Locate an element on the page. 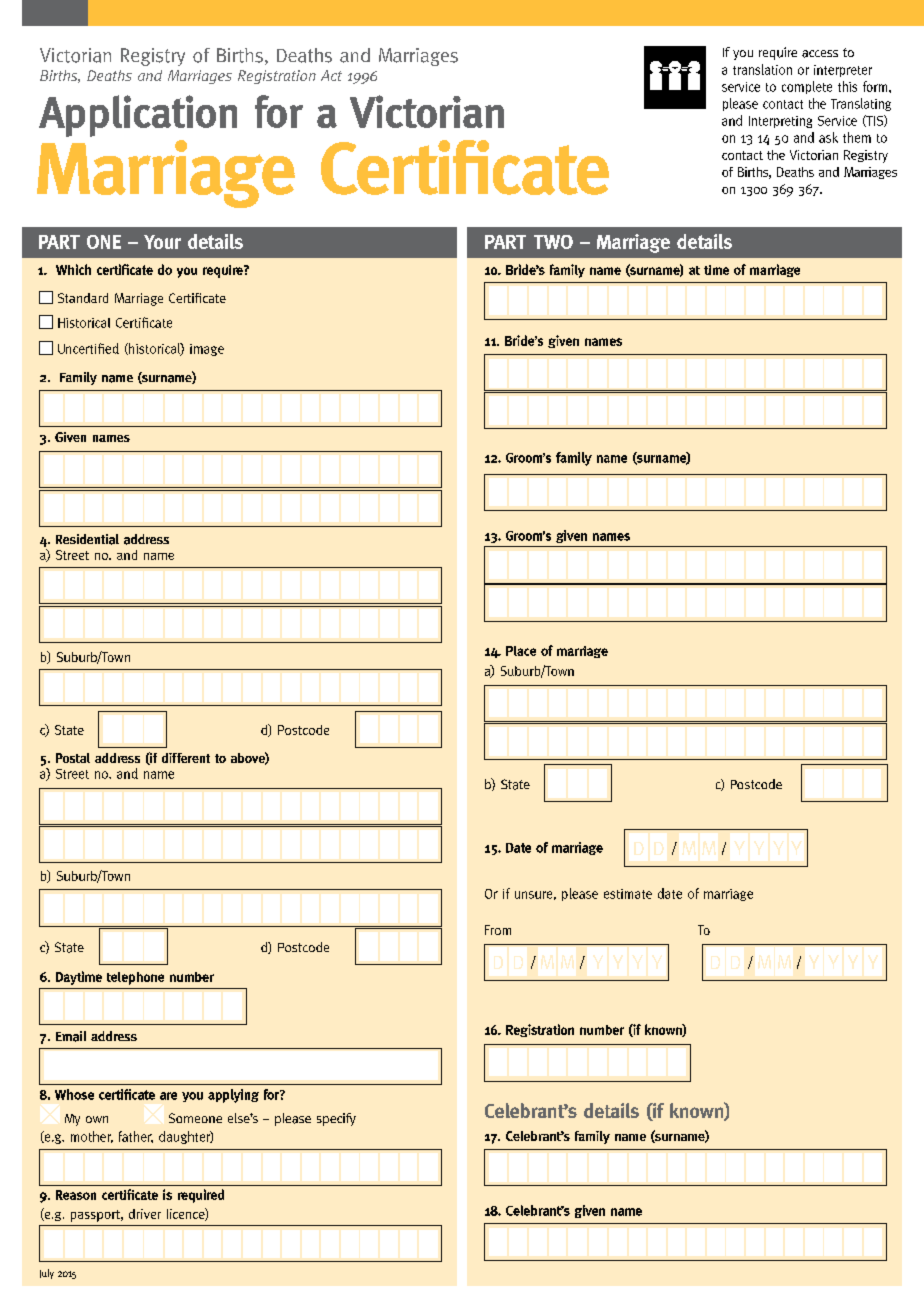  driver is located at coordinates (145, 1214).
